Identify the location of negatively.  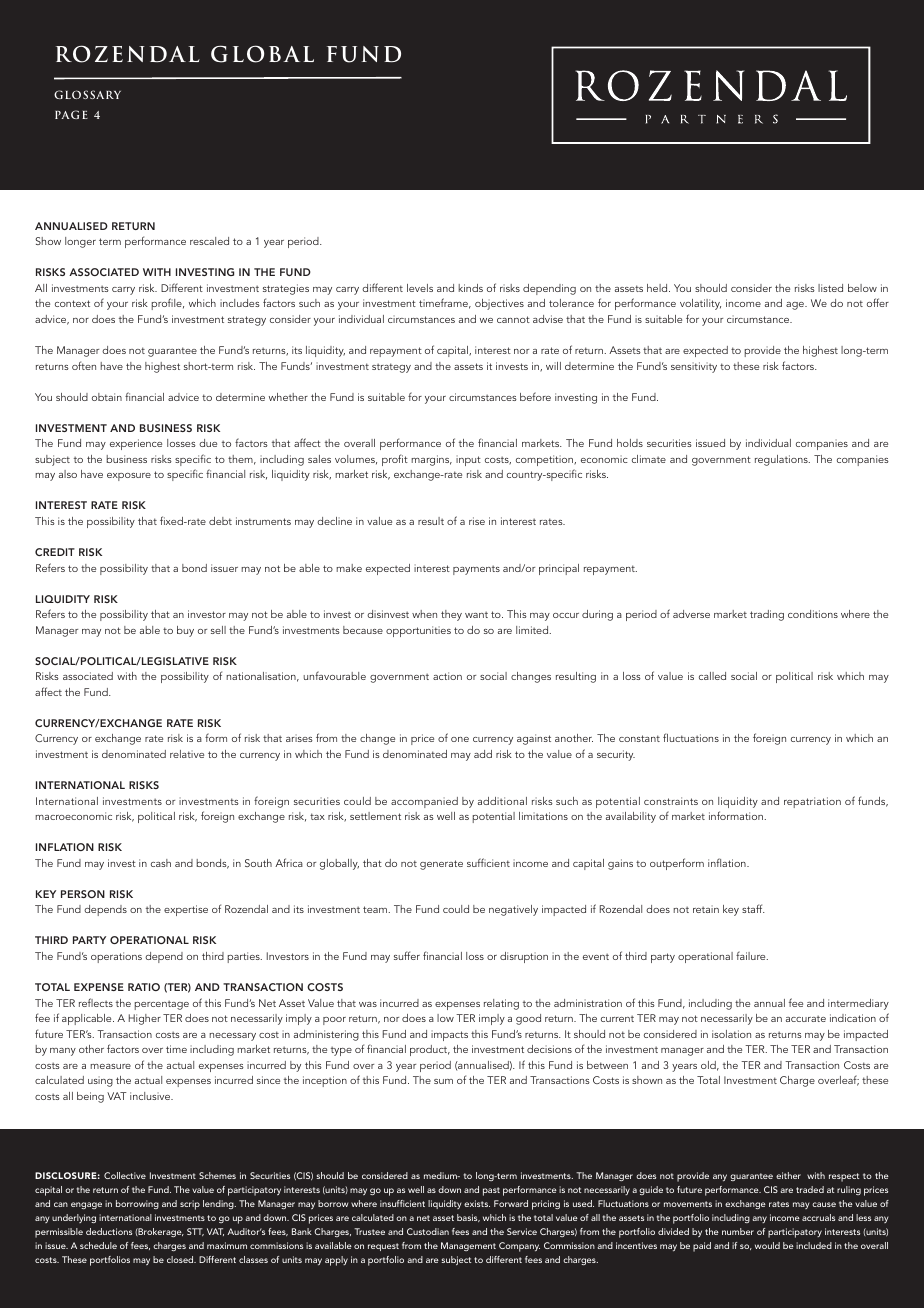
(513, 910).
